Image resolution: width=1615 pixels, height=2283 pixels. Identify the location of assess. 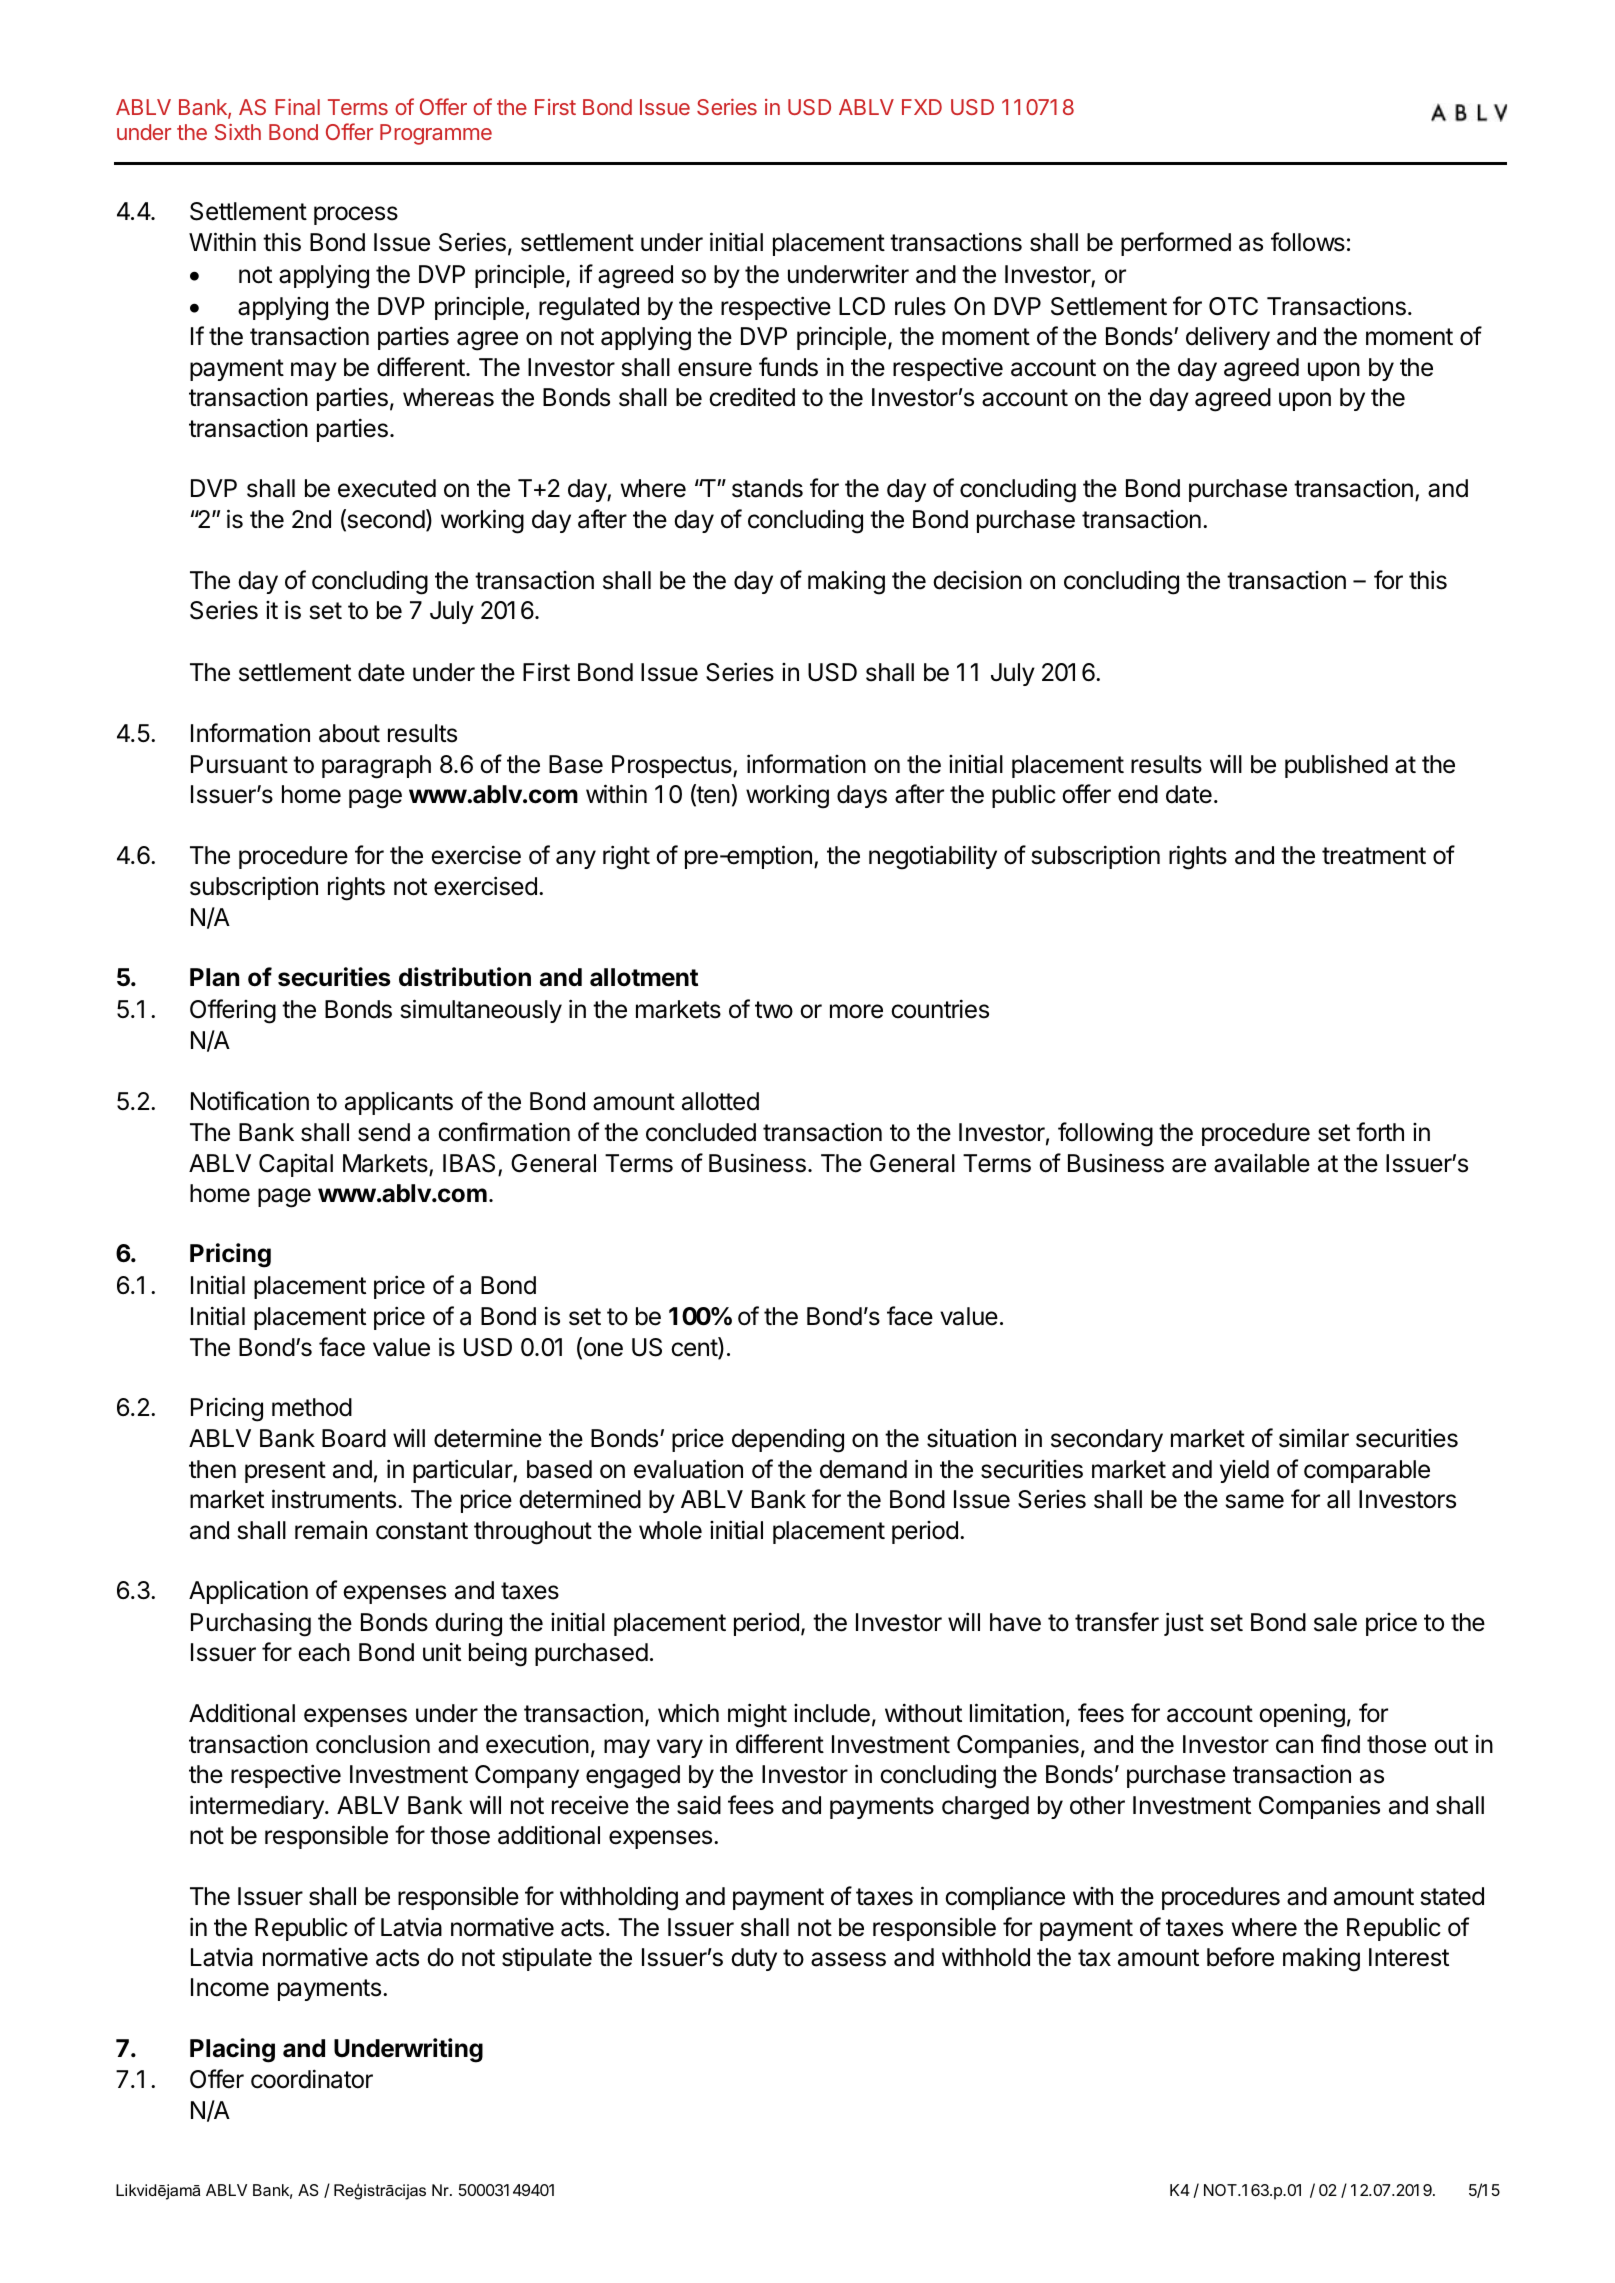
(848, 1959).
